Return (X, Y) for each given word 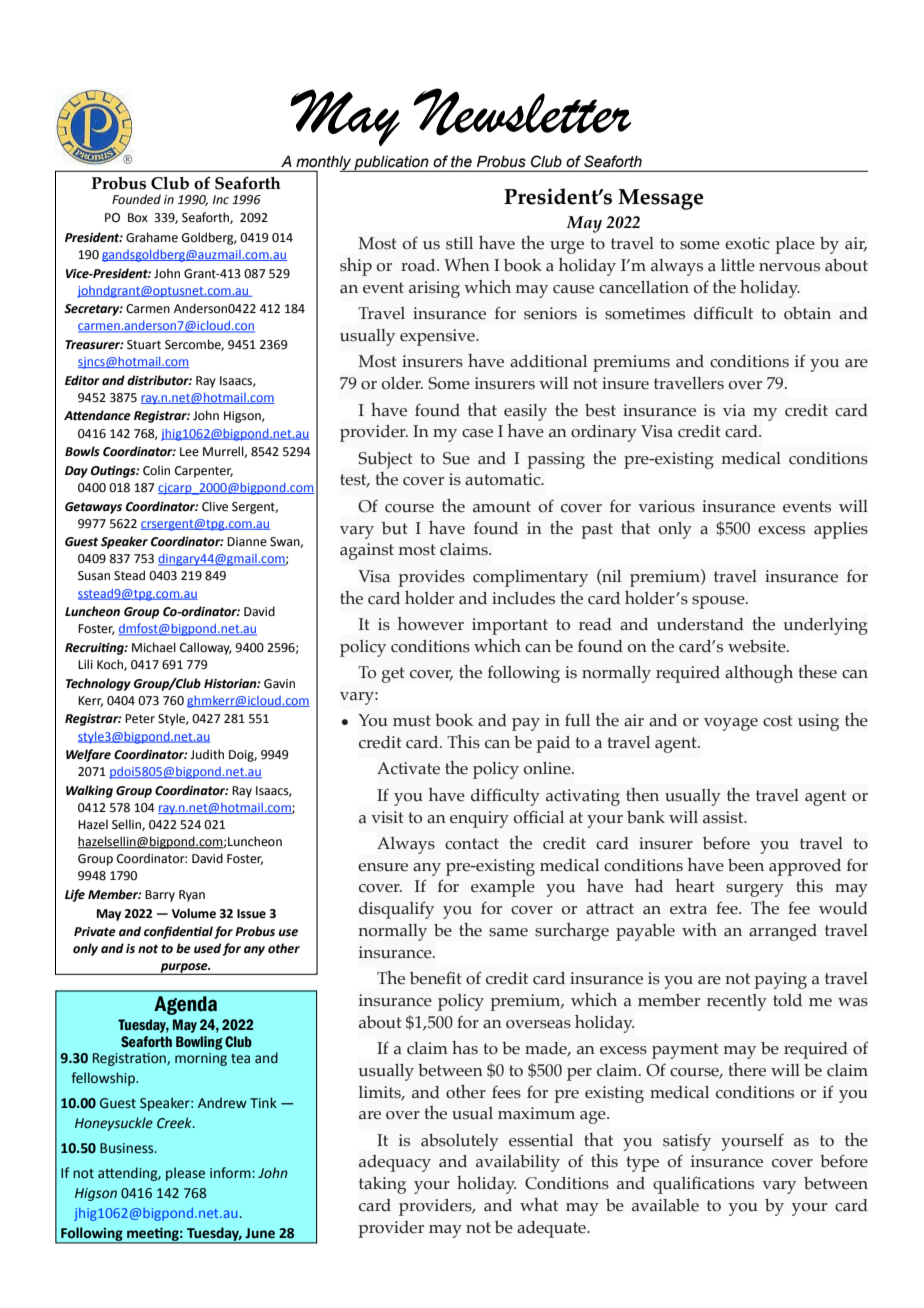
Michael (154, 647)
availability (518, 1163)
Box (138, 217)
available (665, 1205)
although (759, 674)
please (185, 1174)
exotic (747, 243)
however (431, 624)
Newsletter (522, 112)
